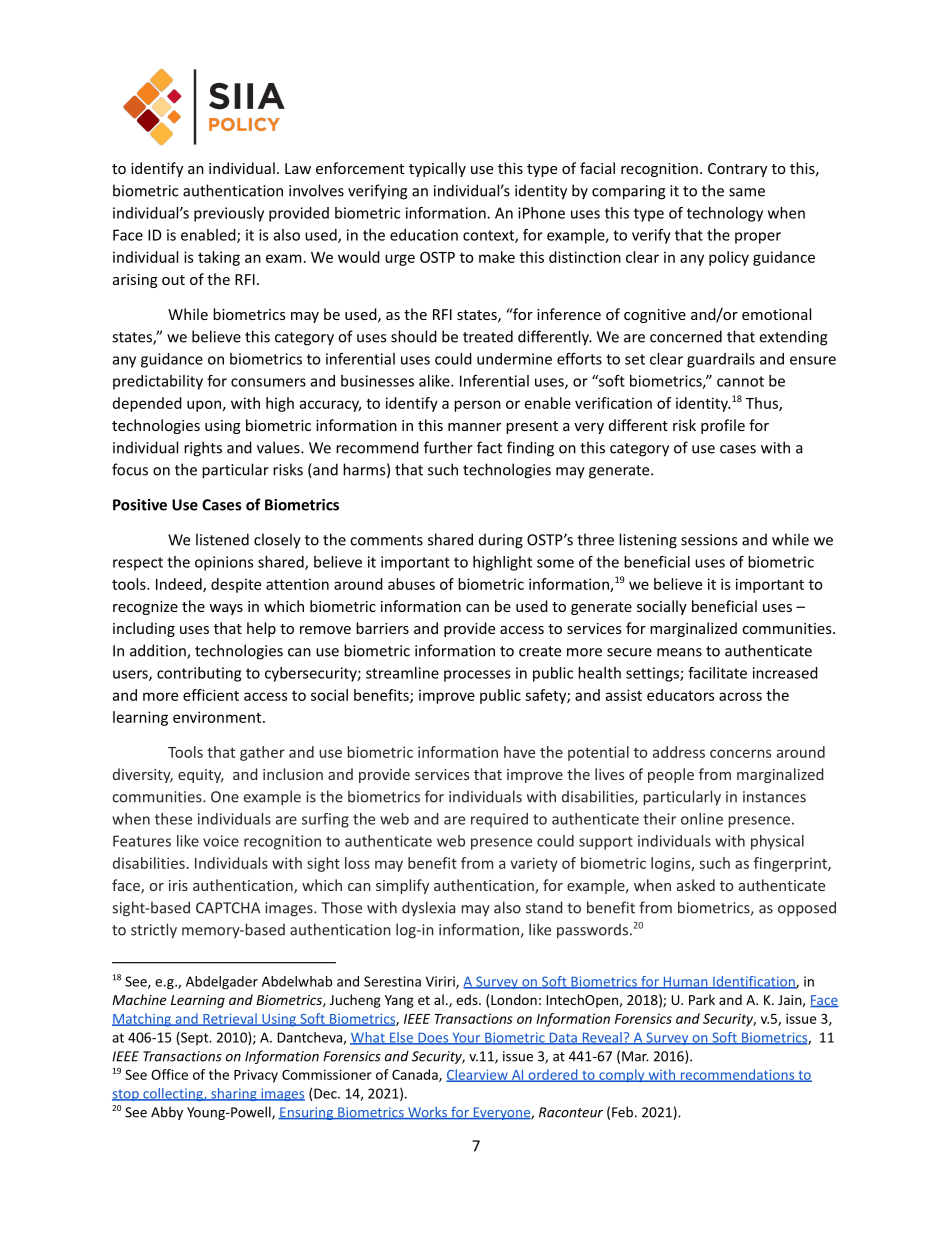 This screenshot has height=1233, width=952. What do you see at coordinates (203, 449) in the screenshot?
I see `rights` at bounding box center [203, 449].
